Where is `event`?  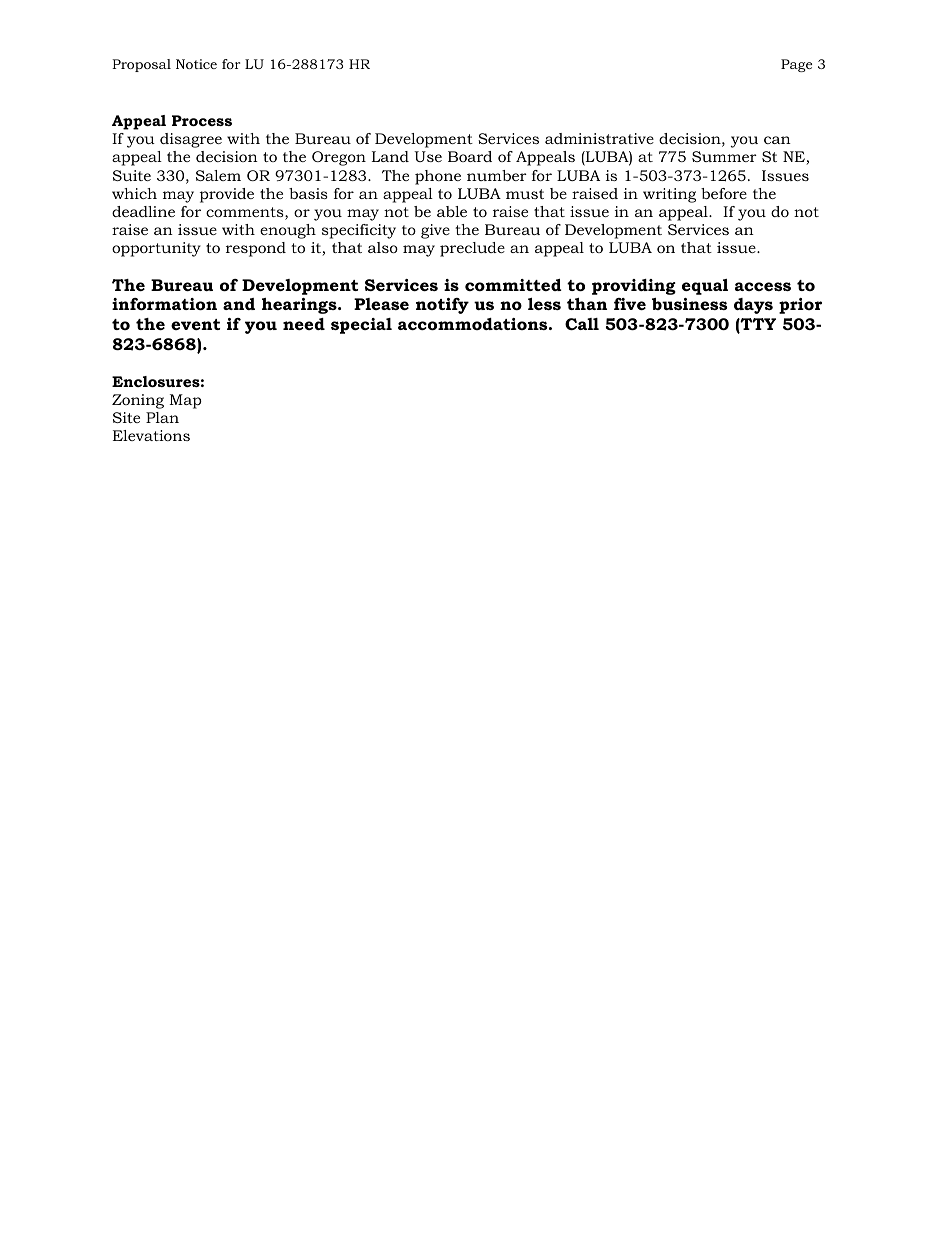
event is located at coordinates (195, 324).
